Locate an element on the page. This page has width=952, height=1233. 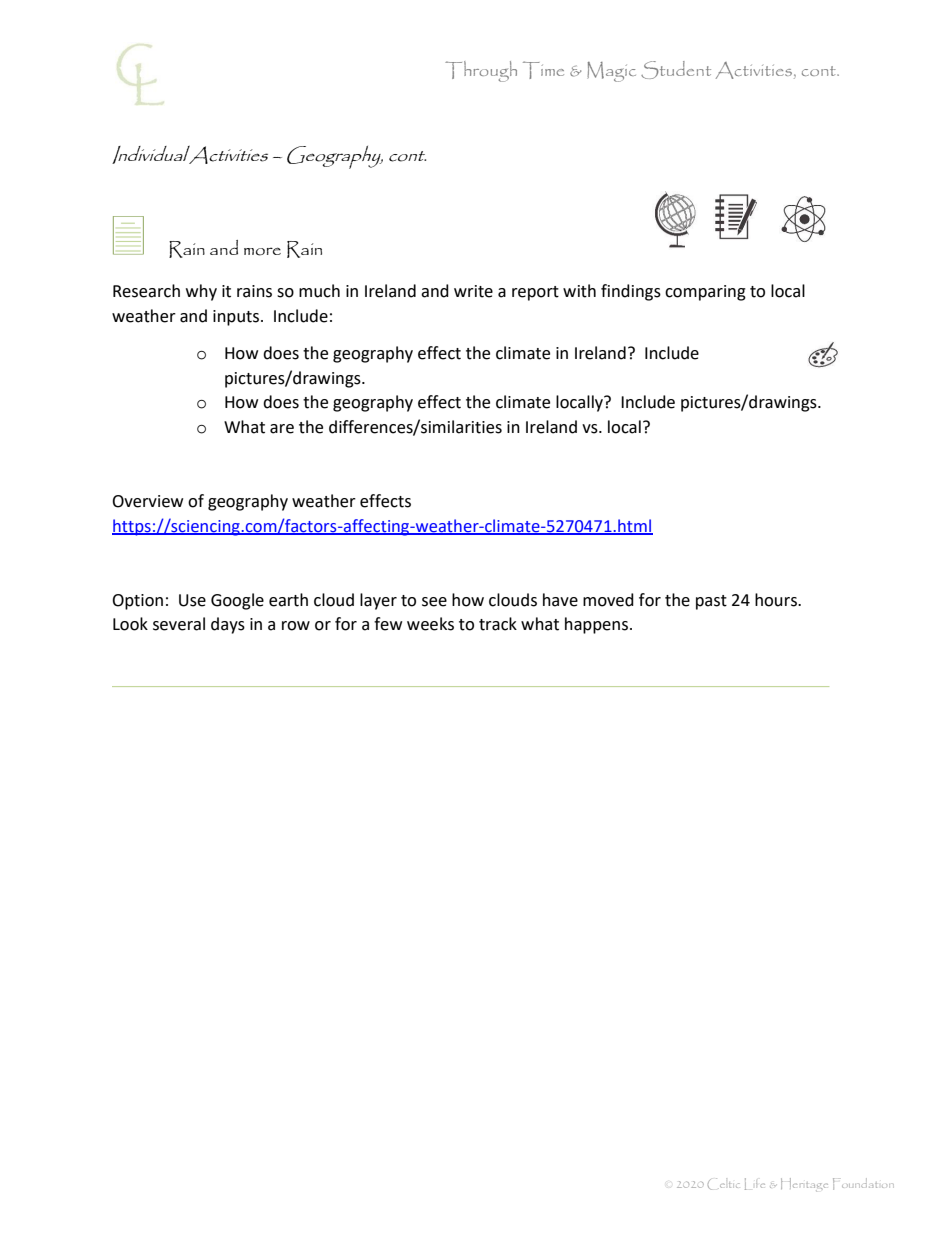
Through is located at coordinates (481, 71).
